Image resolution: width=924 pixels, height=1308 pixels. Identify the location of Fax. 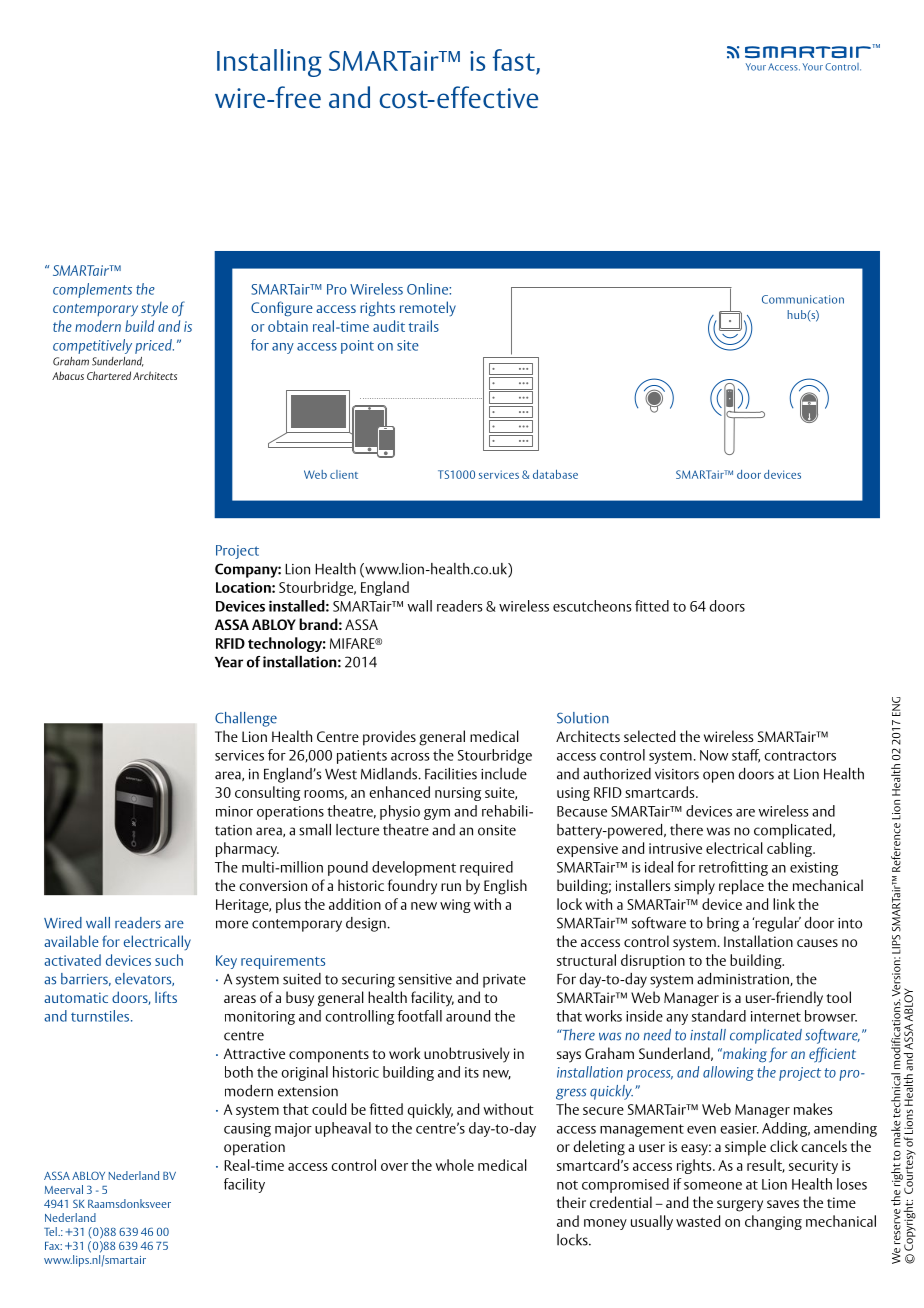
(53, 1246).
